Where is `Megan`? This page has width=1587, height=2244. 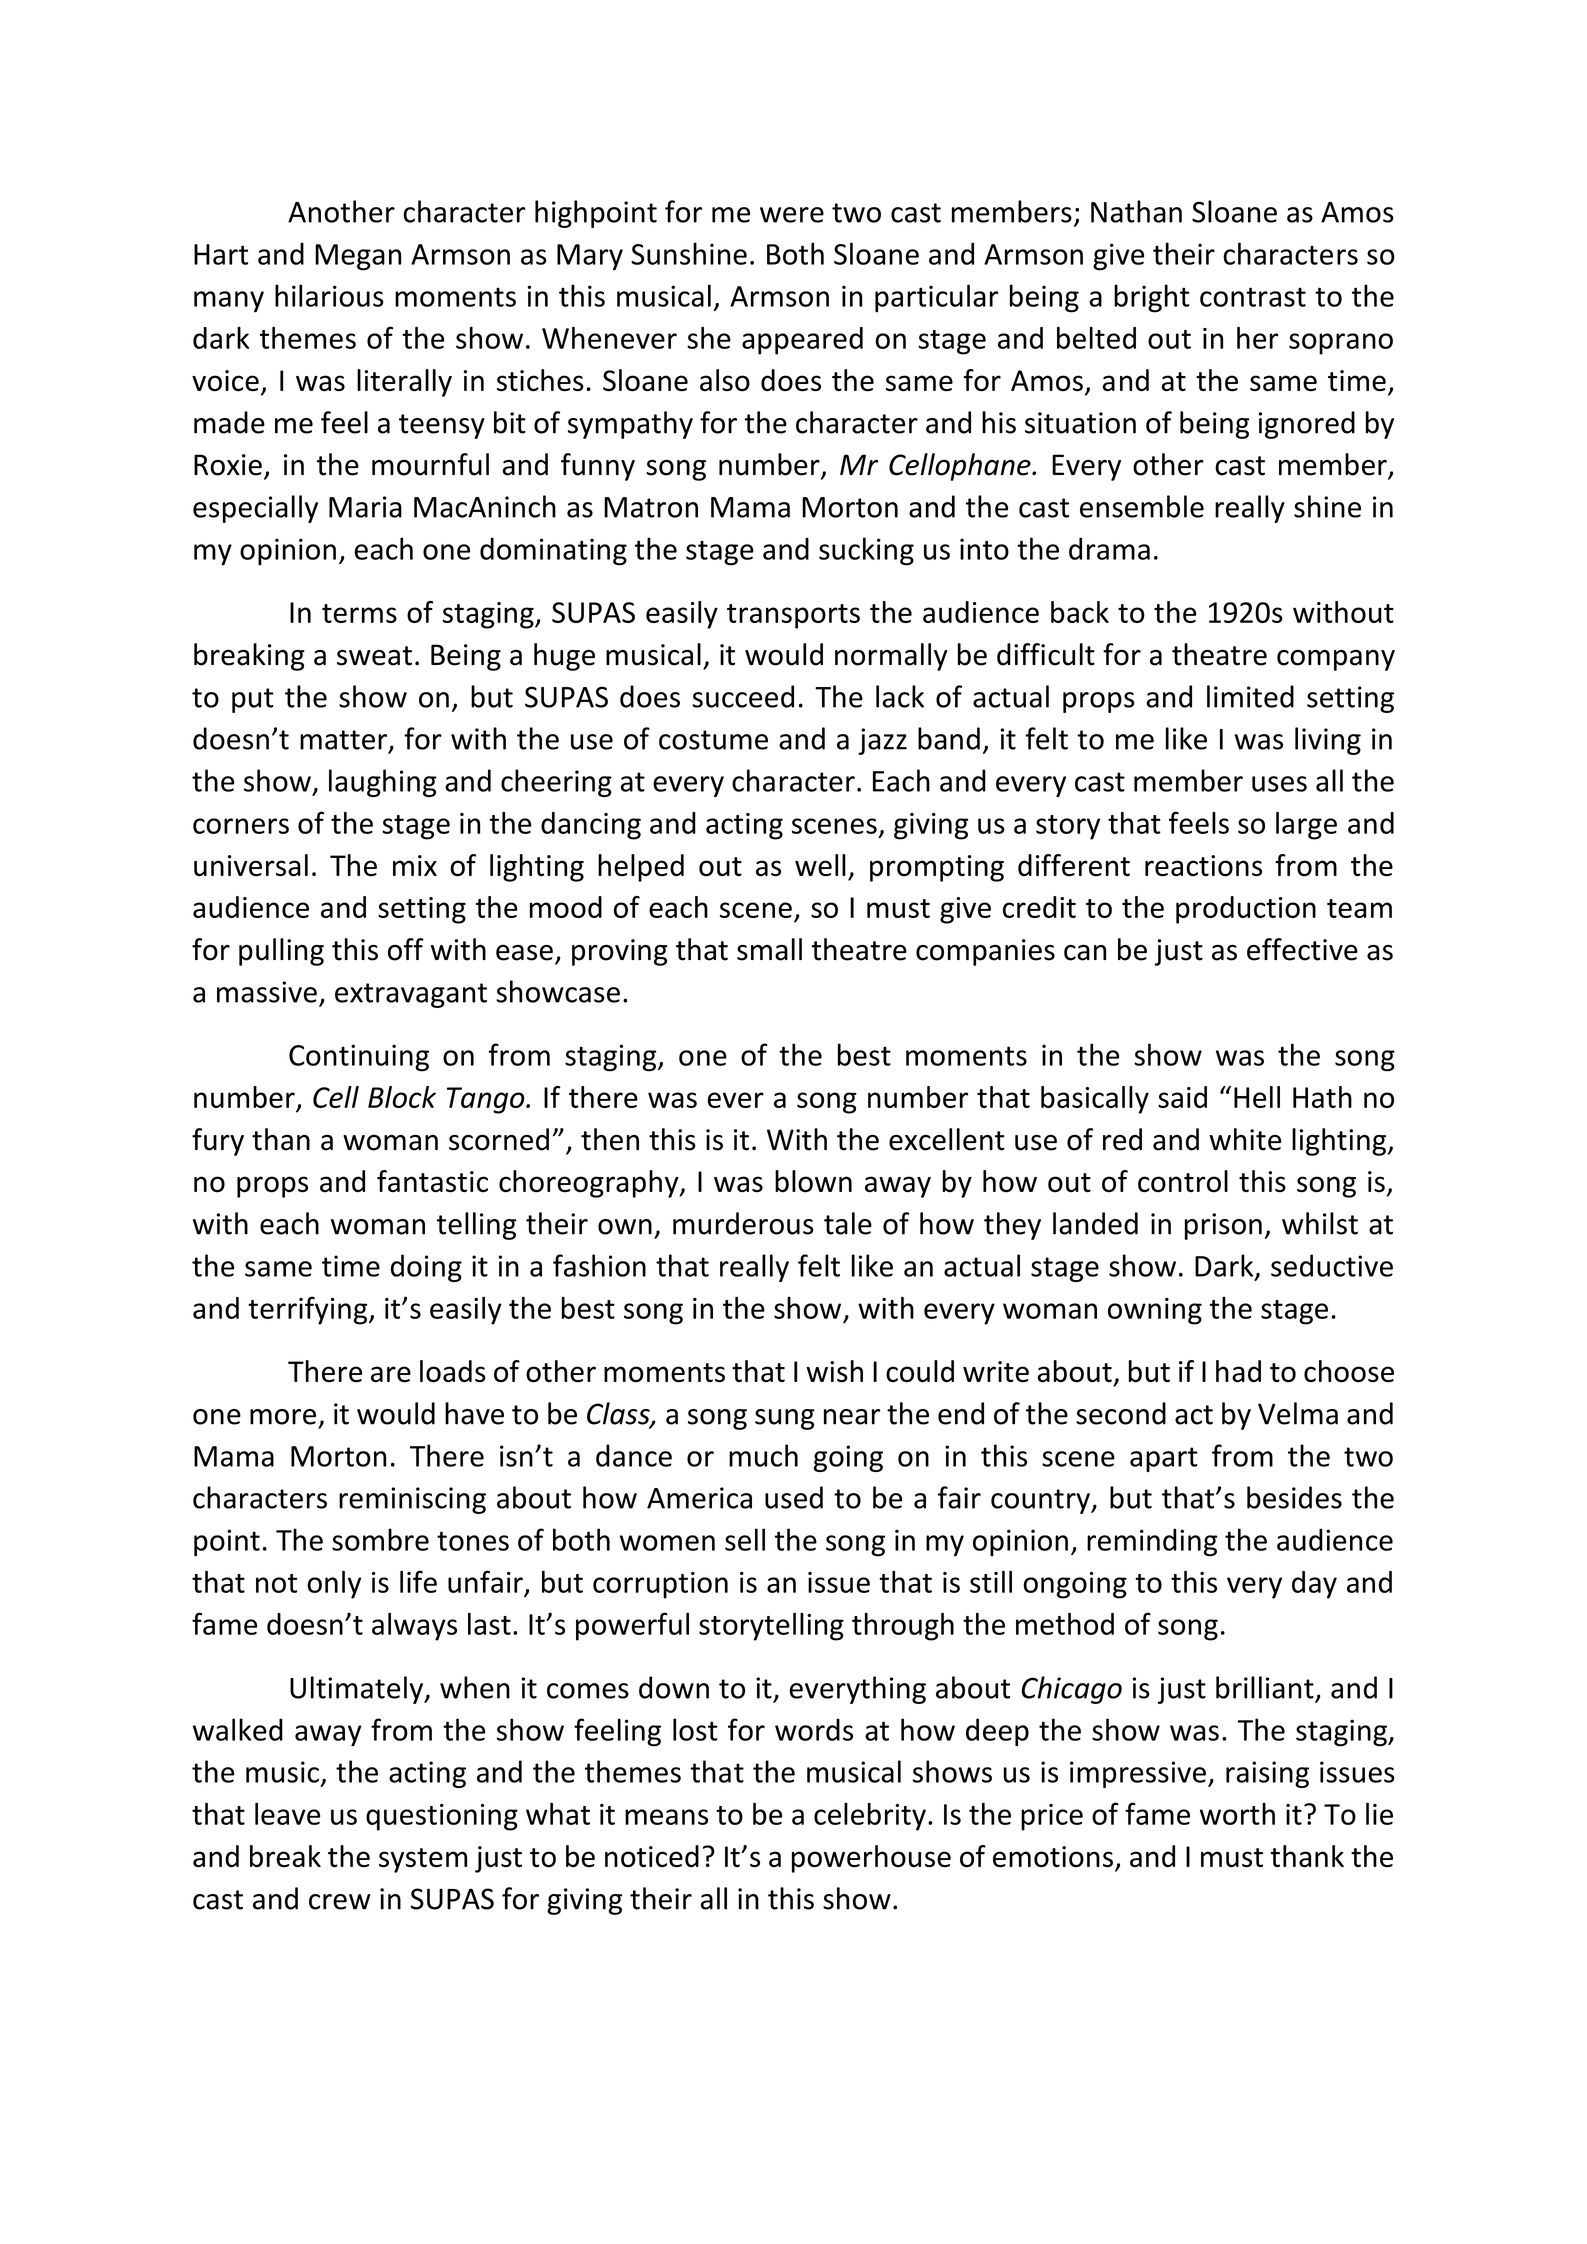
Megan is located at coordinates (358, 257).
